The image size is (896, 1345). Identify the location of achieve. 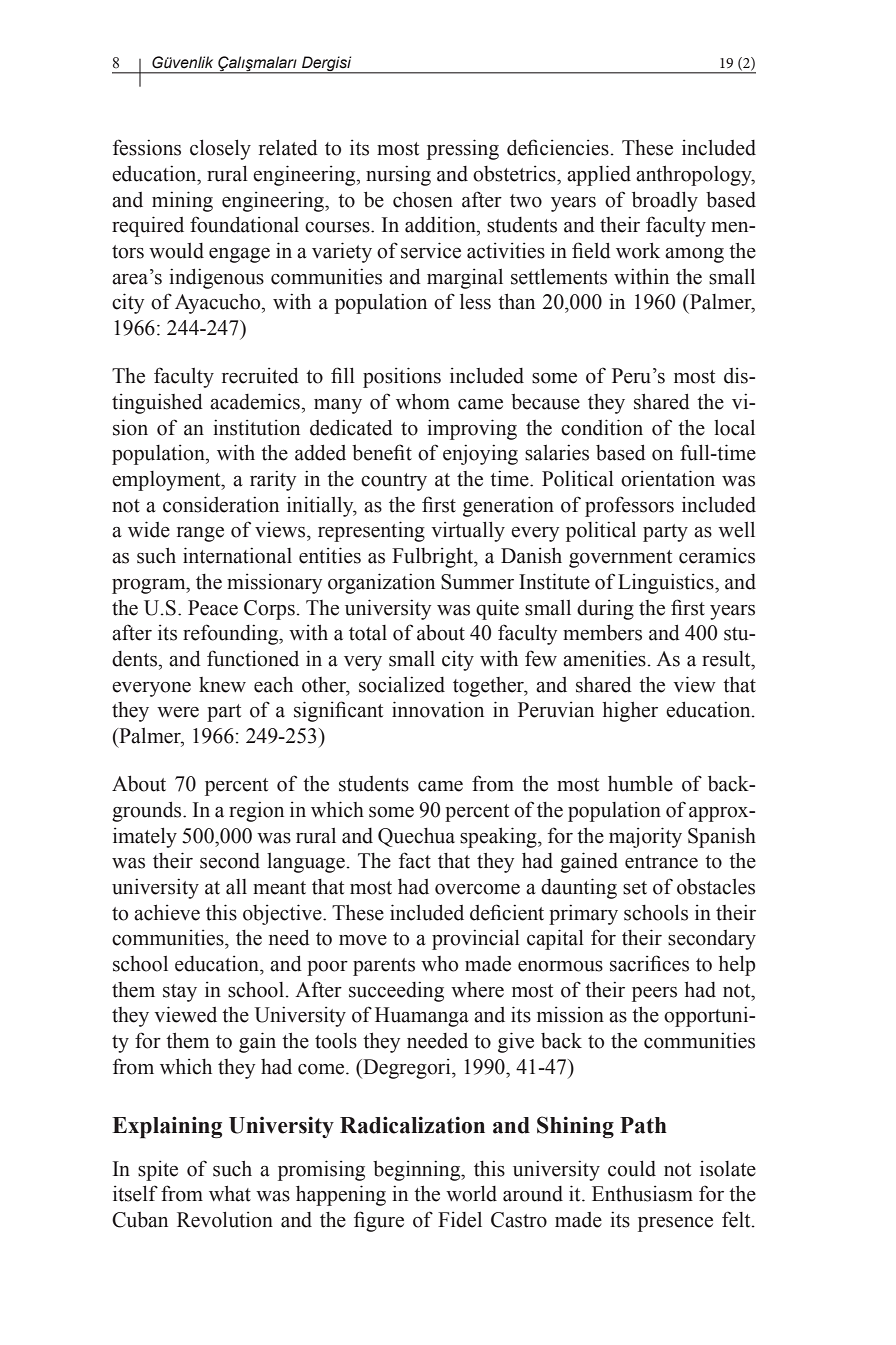
(167, 912).
